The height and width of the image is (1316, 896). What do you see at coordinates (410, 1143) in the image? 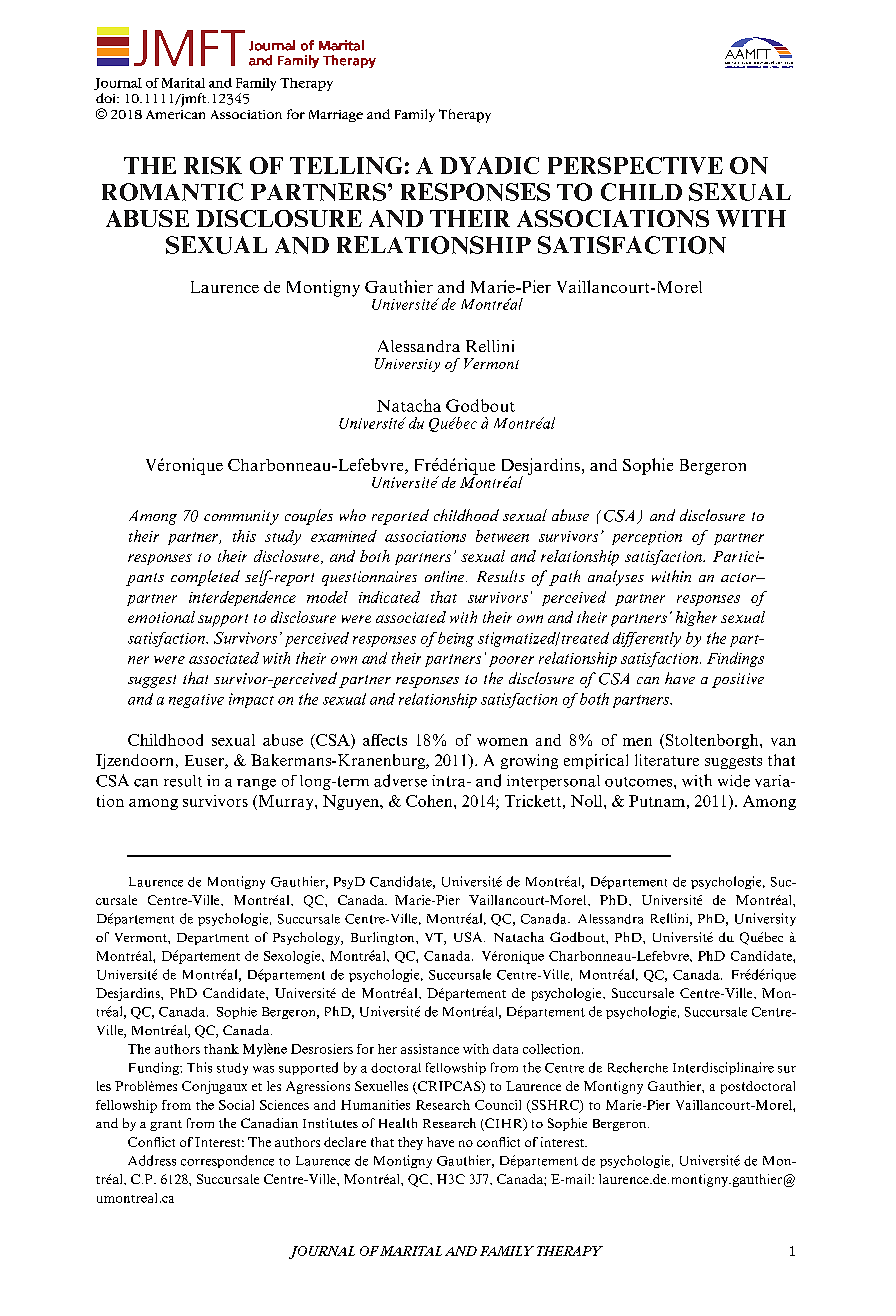
I see `they` at bounding box center [410, 1143].
